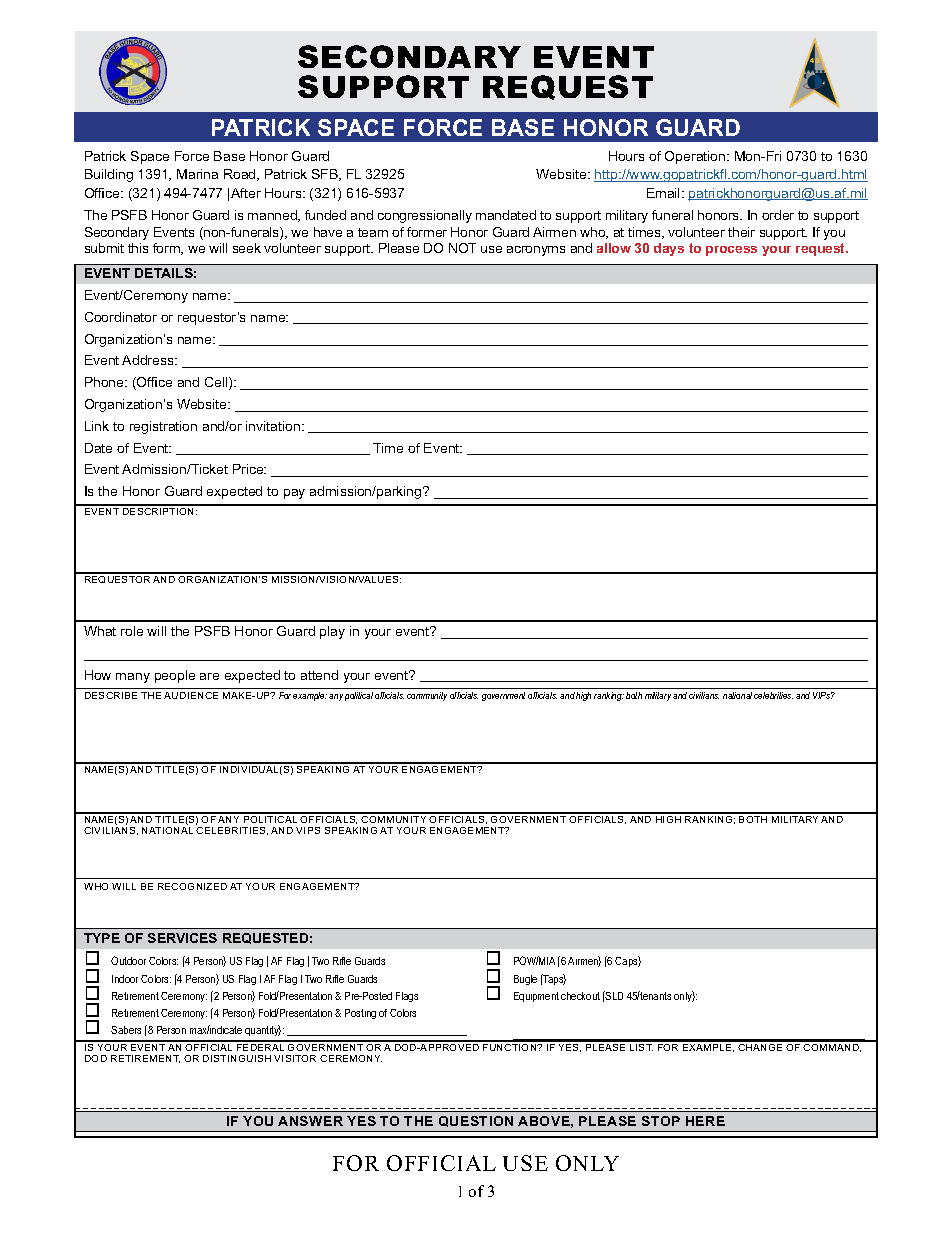 This document has height=1233, width=952. What do you see at coordinates (237, 1058) in the document?
I see `DISTINGUISH` at bounding box center [237, 1058].
